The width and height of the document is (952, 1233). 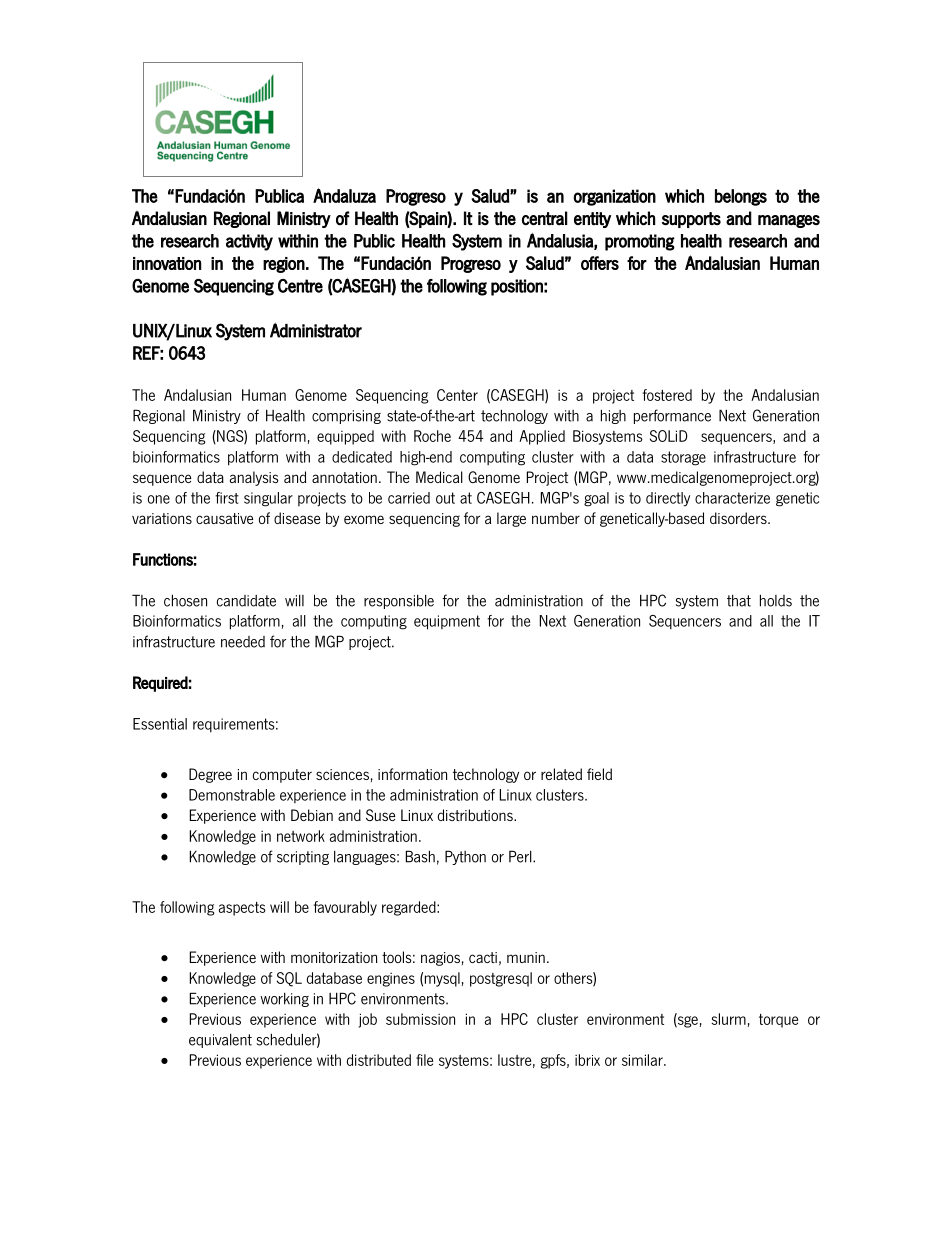 What do you see at coordinates (691, 220) in the document?
I see `supports` at bounding box center [691, 220].
